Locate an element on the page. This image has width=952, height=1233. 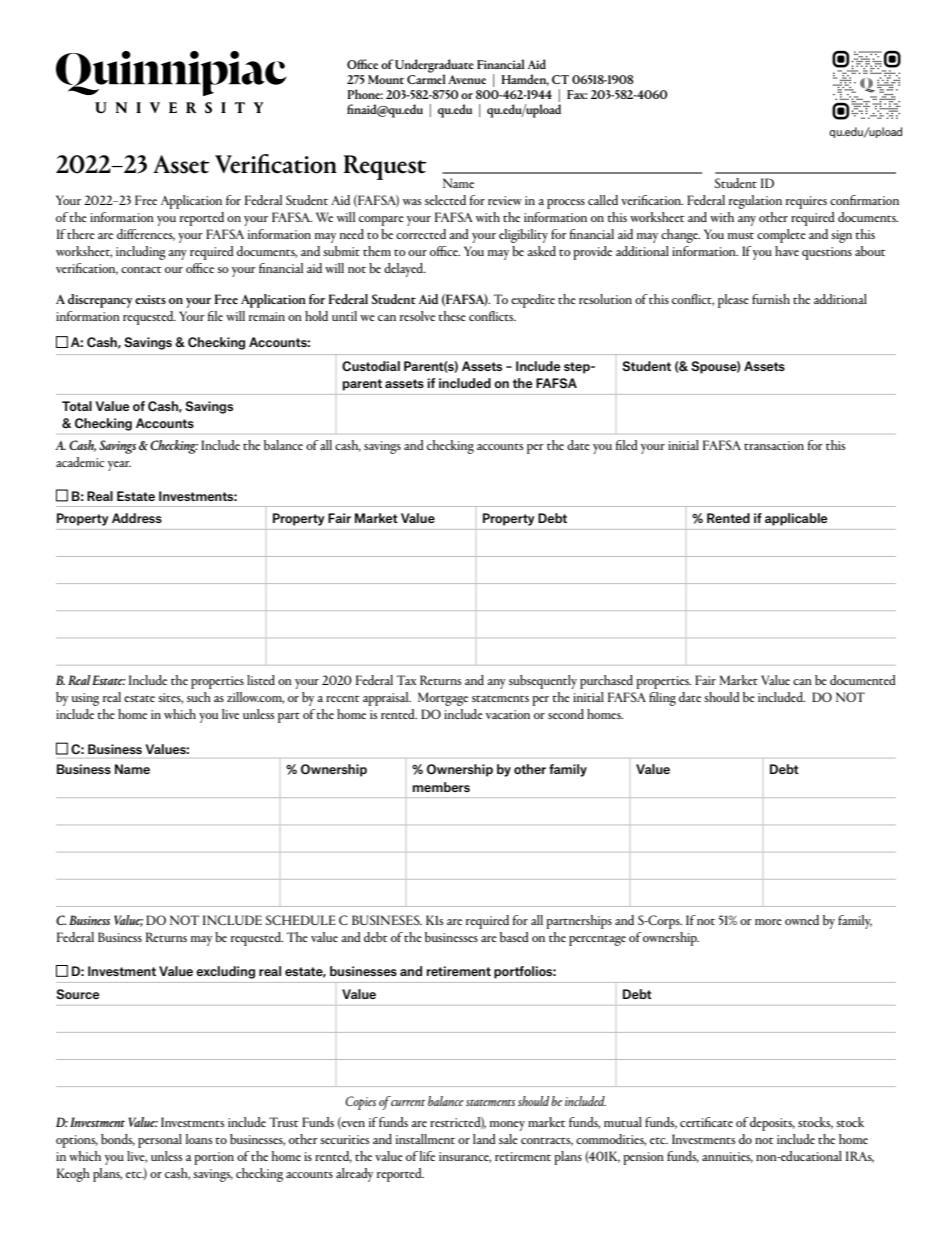
deposits is located at coordinates (772, 1124).
